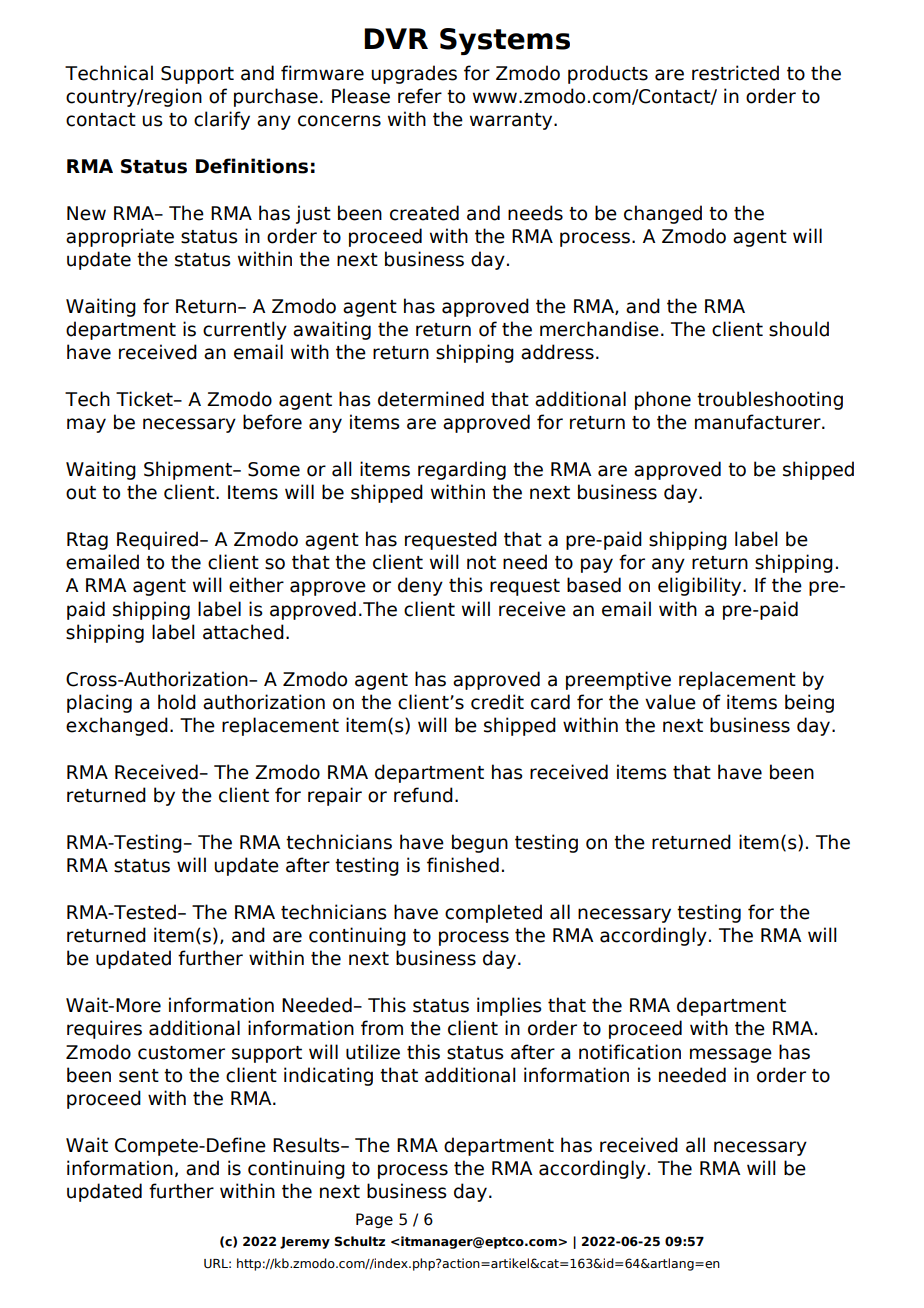 The height and width of the screenshot is (1308, 924). Describe the element at coordinates (670, 702) in the screenshot. I see `value` at that location.
